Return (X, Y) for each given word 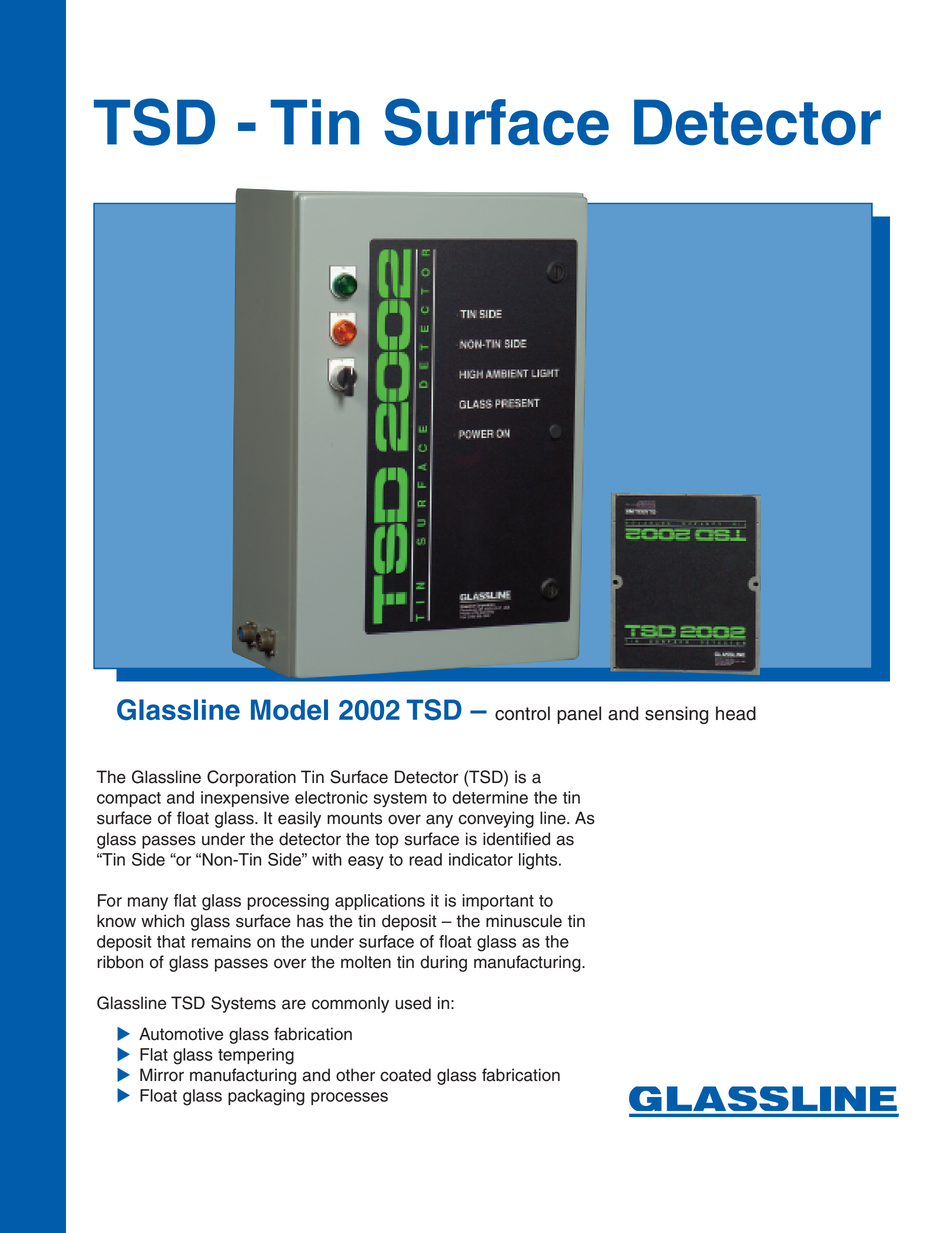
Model (289, 709)
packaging (266, 1097)
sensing (677, 715)
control (522, 713)
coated (405, 1075)
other (355, 1075)
